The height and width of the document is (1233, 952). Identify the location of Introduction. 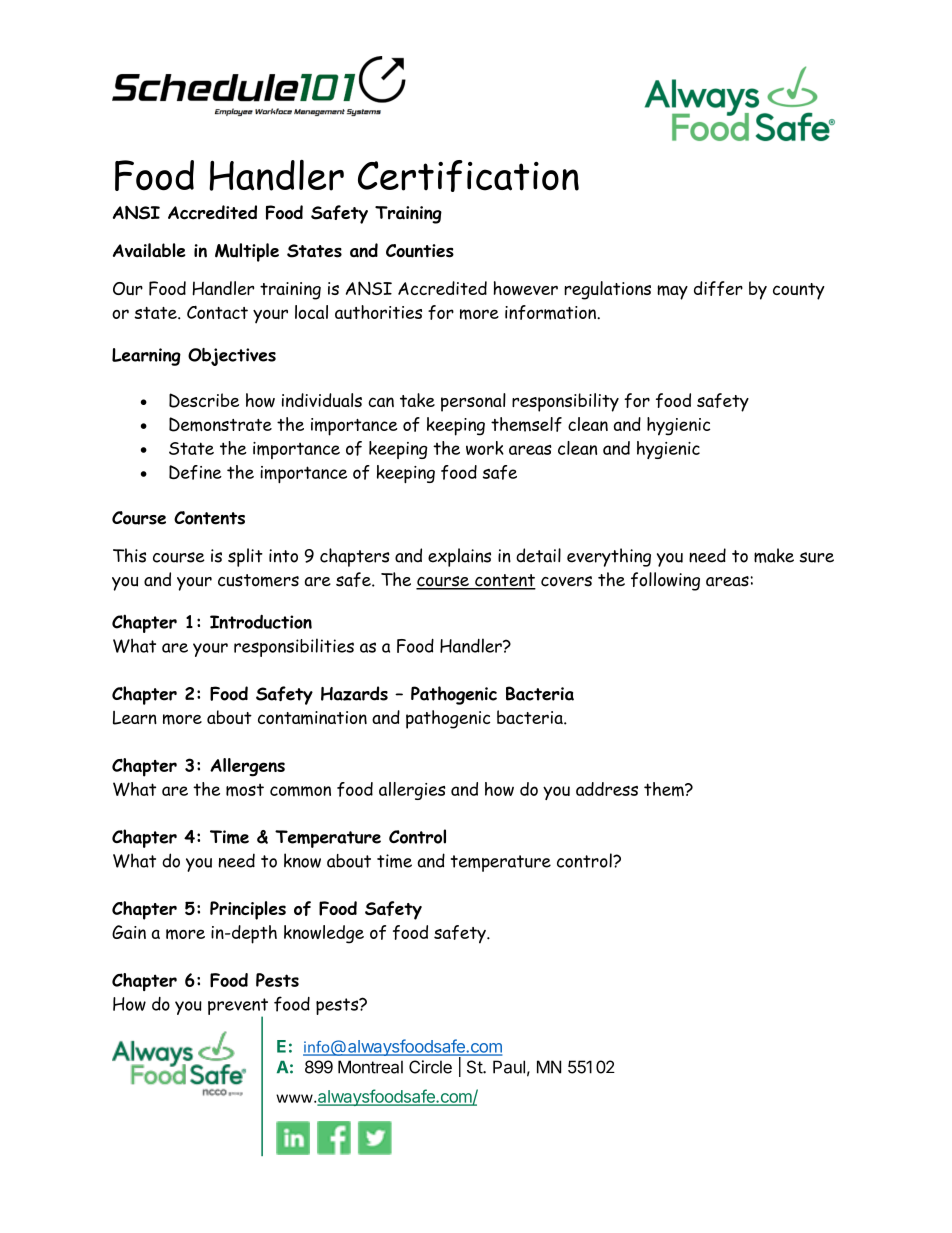
(261, 622).
